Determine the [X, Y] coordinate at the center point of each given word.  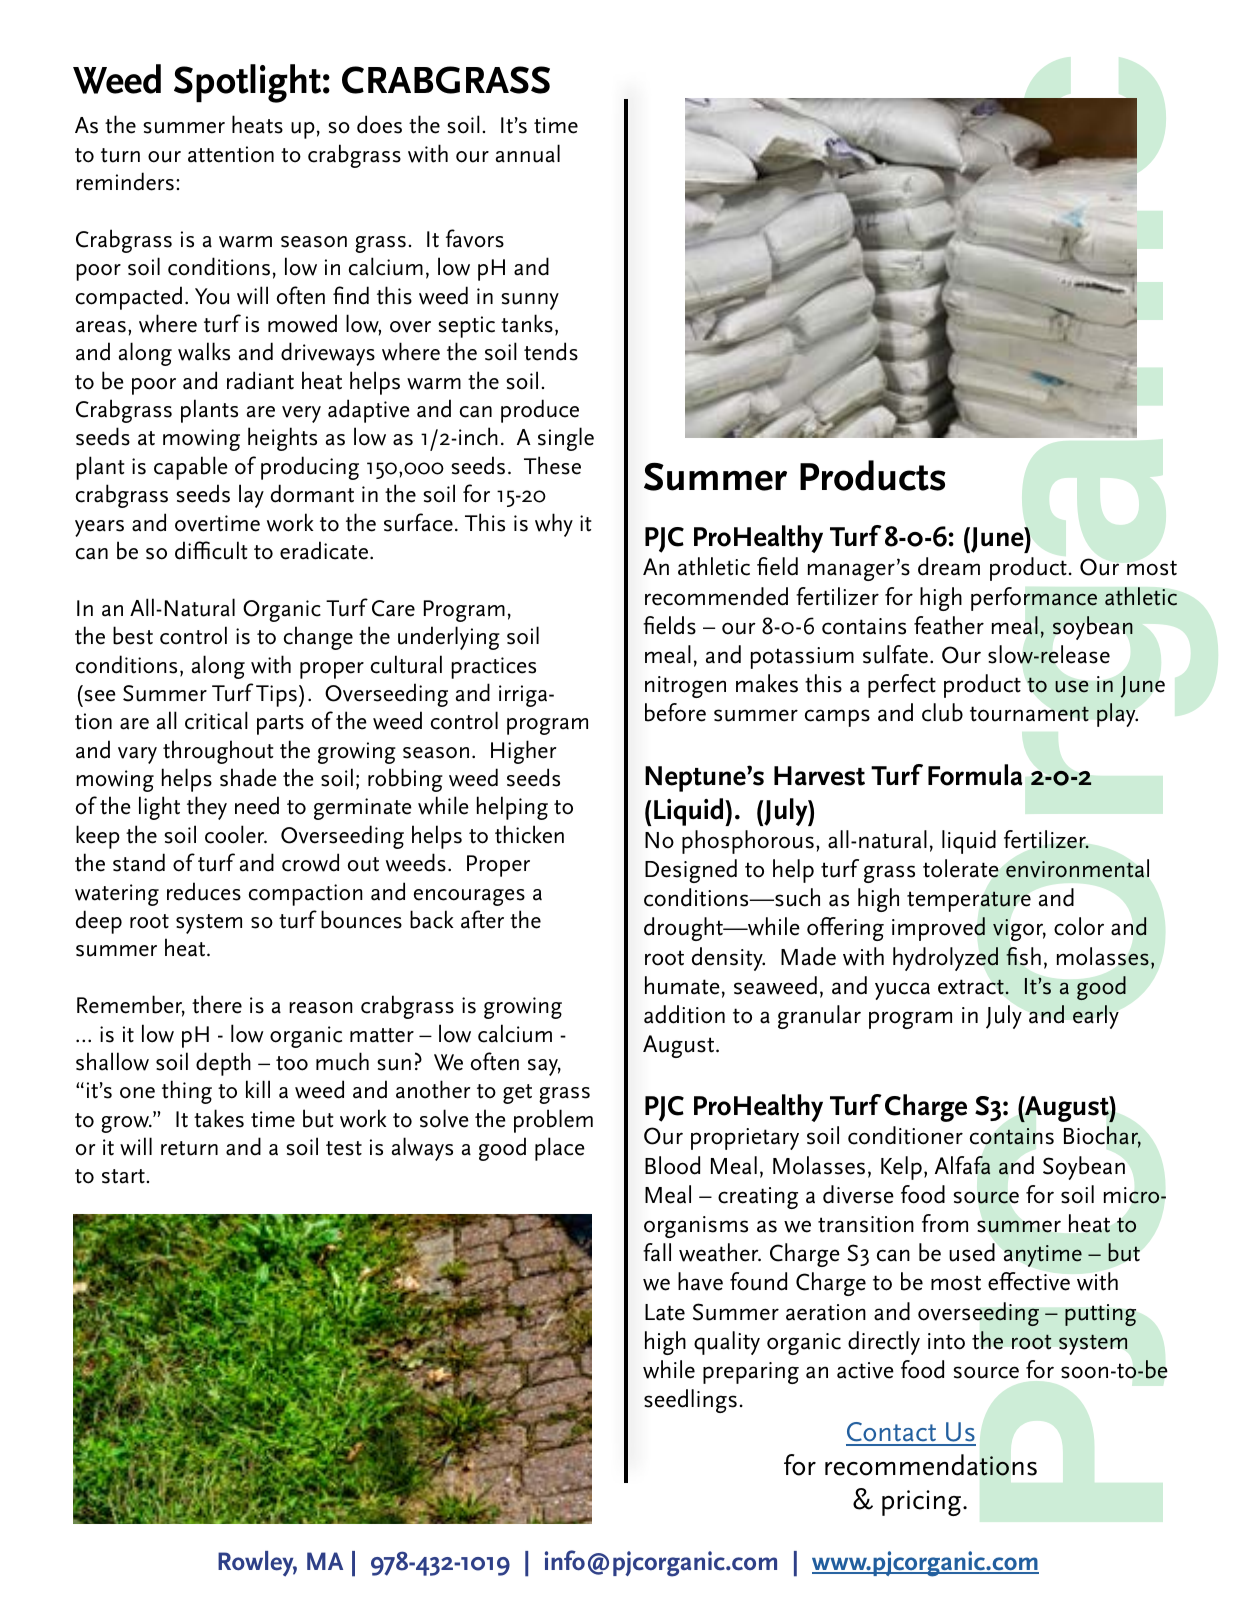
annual [528, 153]
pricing [921, 1503]
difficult [211, 550]
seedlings [690, 1401]
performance [1034, 599]
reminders [125, 181]
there [217, 1004]
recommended [716, 596]
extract [972, 987]
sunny [530, 301]
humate [682, 985]
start [123, 1176]
